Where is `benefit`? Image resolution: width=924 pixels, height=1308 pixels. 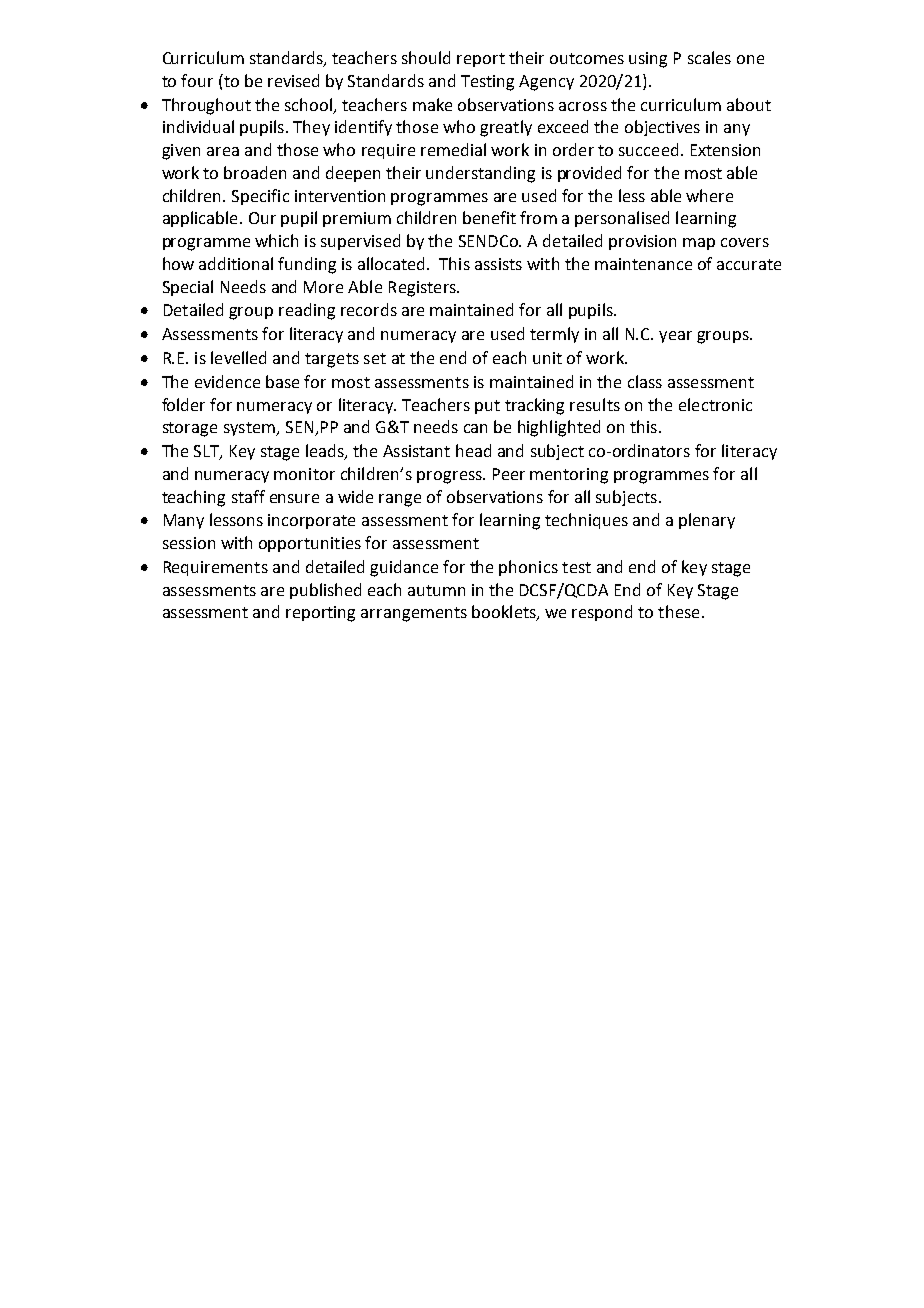 benefit is located at coordinates (489, 217).
